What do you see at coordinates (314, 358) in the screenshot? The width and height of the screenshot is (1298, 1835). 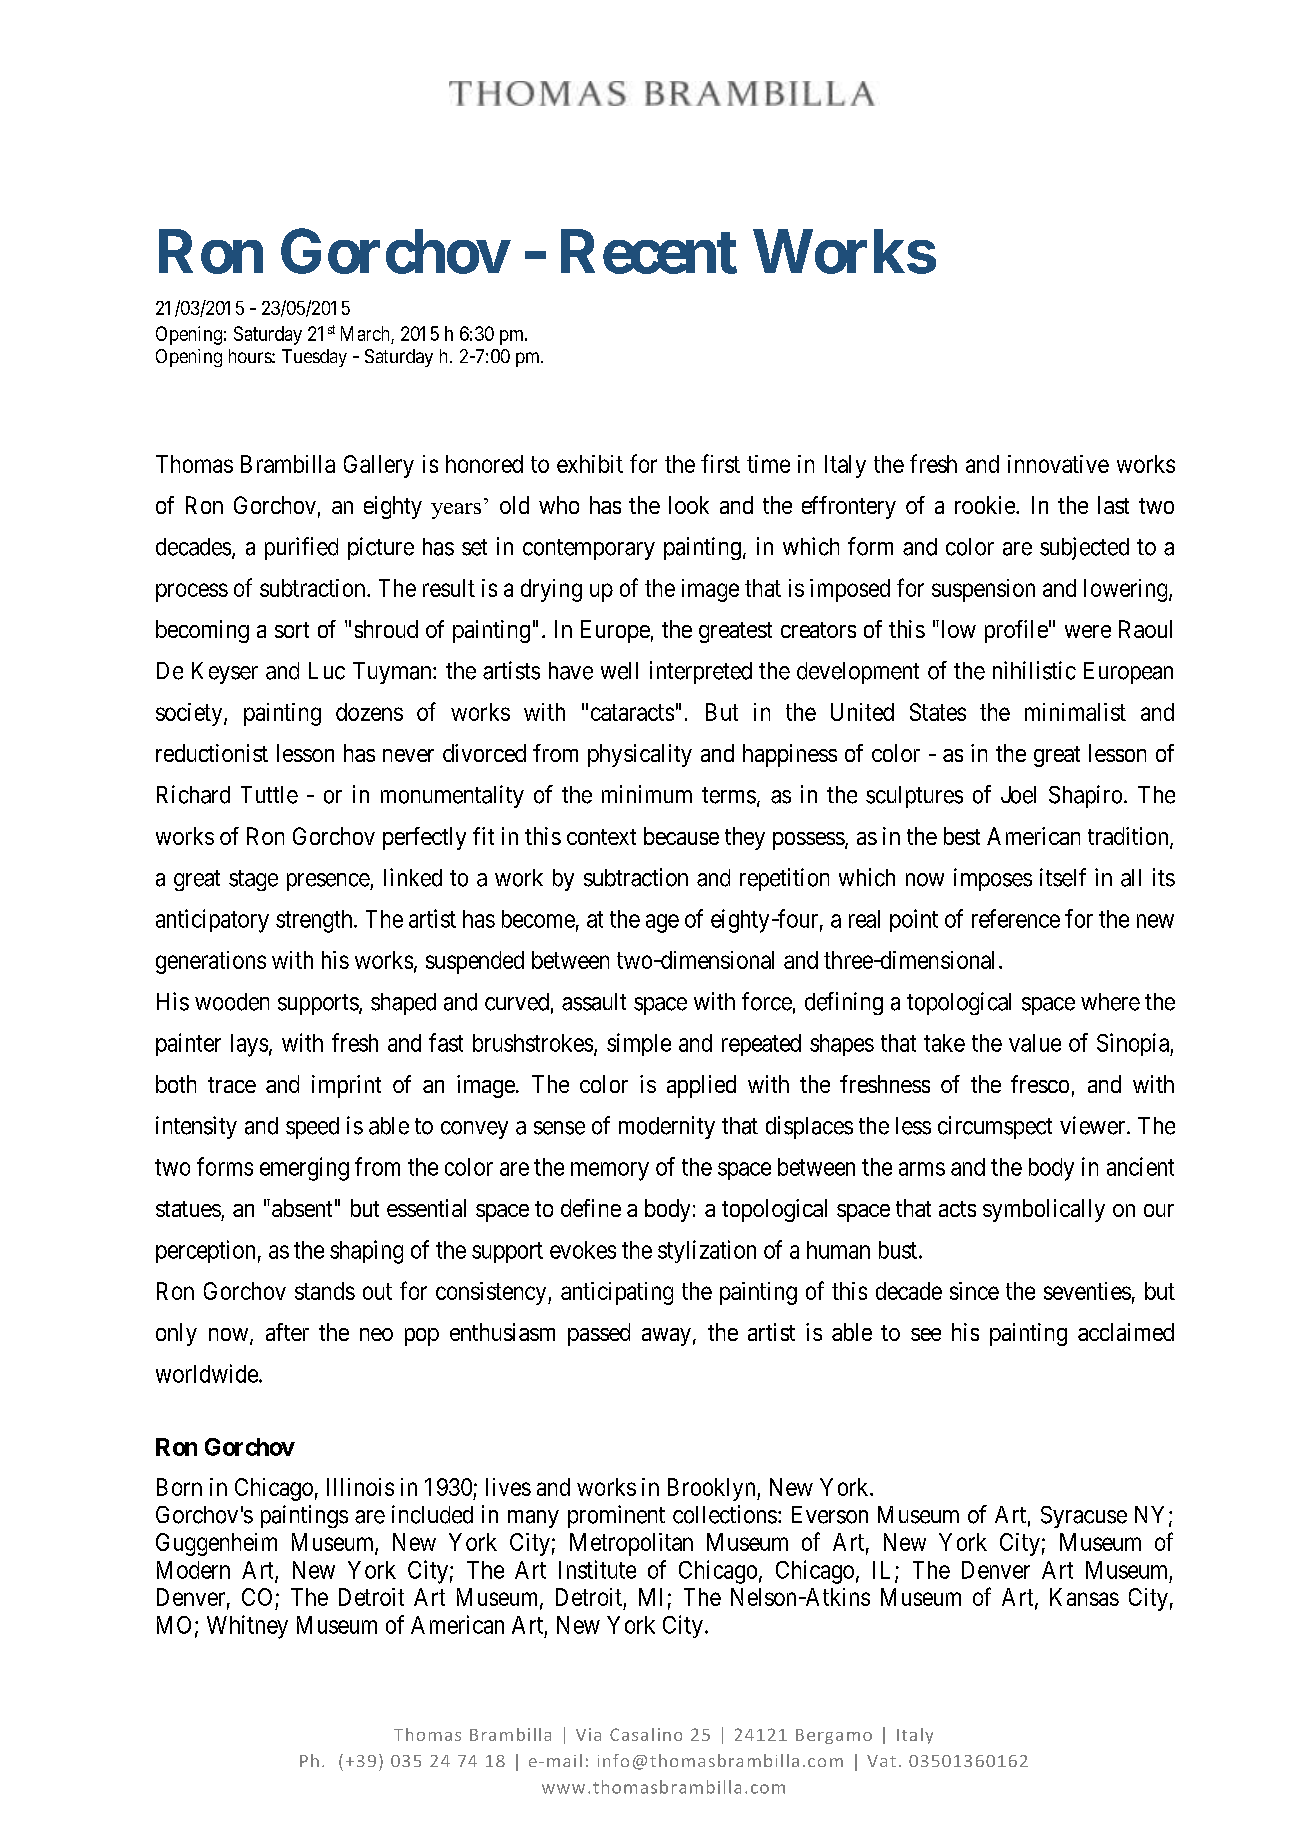 I see `Tuesday` at bounding box center [314, 358].
